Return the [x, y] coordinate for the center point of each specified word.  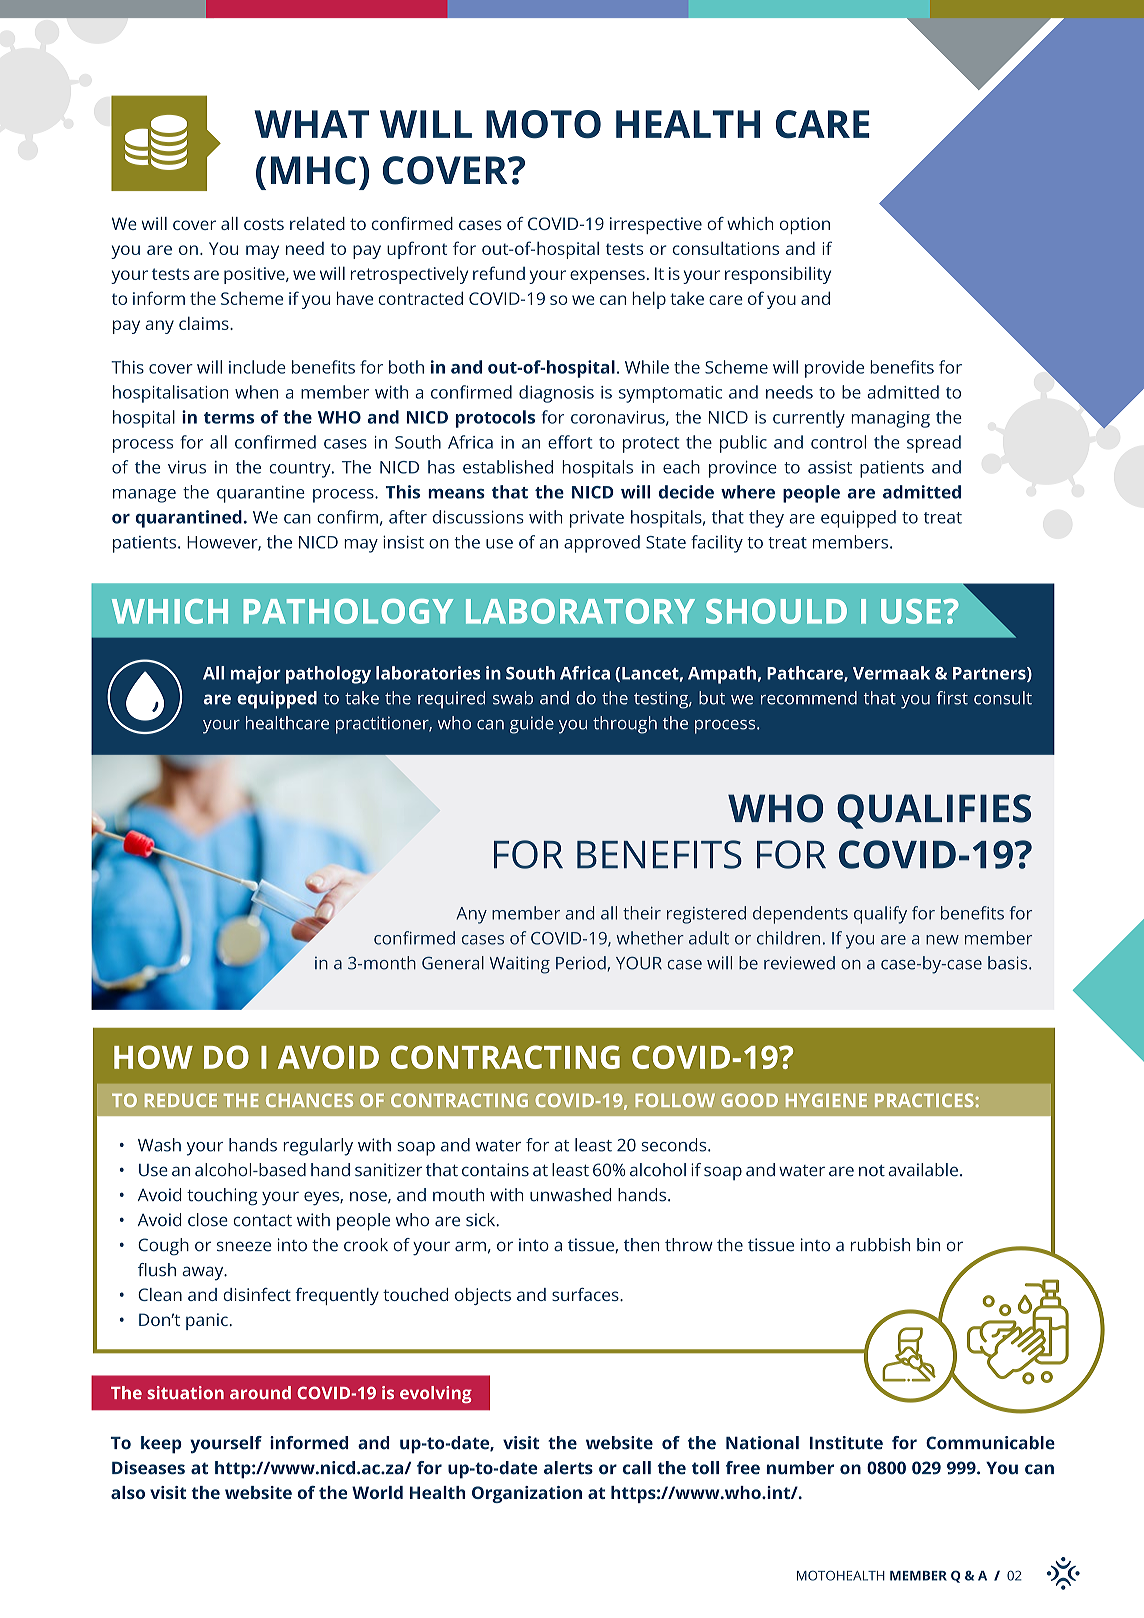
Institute [846, 1443]
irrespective [656, 225]
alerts [568, 1468]
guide [532, 725]
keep [161, 1445]
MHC [313, 170]
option [805, 225]
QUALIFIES [934, 811]
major [256, 675]
